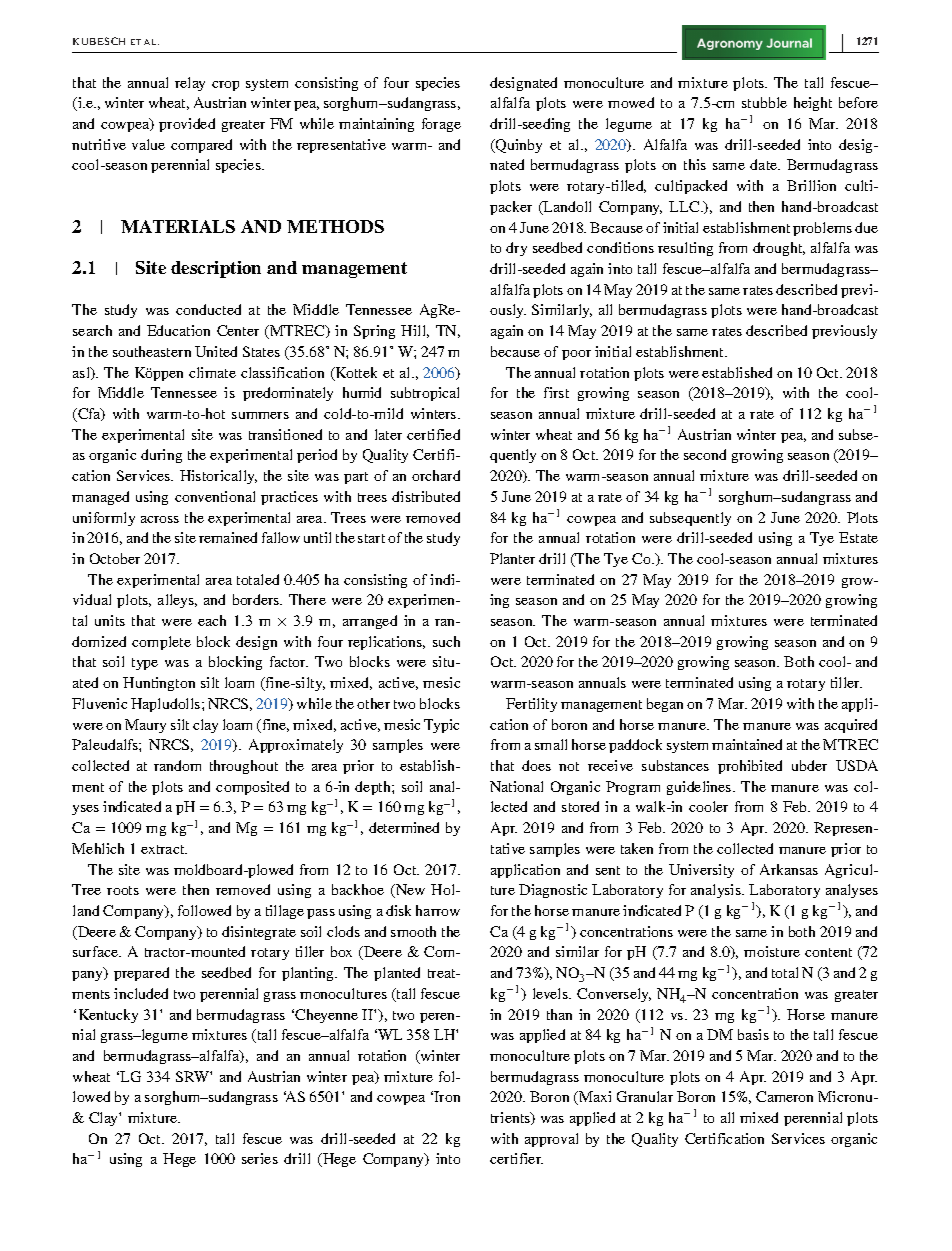  Describe the element at coordinates (187, 125) in the screenshot. I see `provided` at that location.
